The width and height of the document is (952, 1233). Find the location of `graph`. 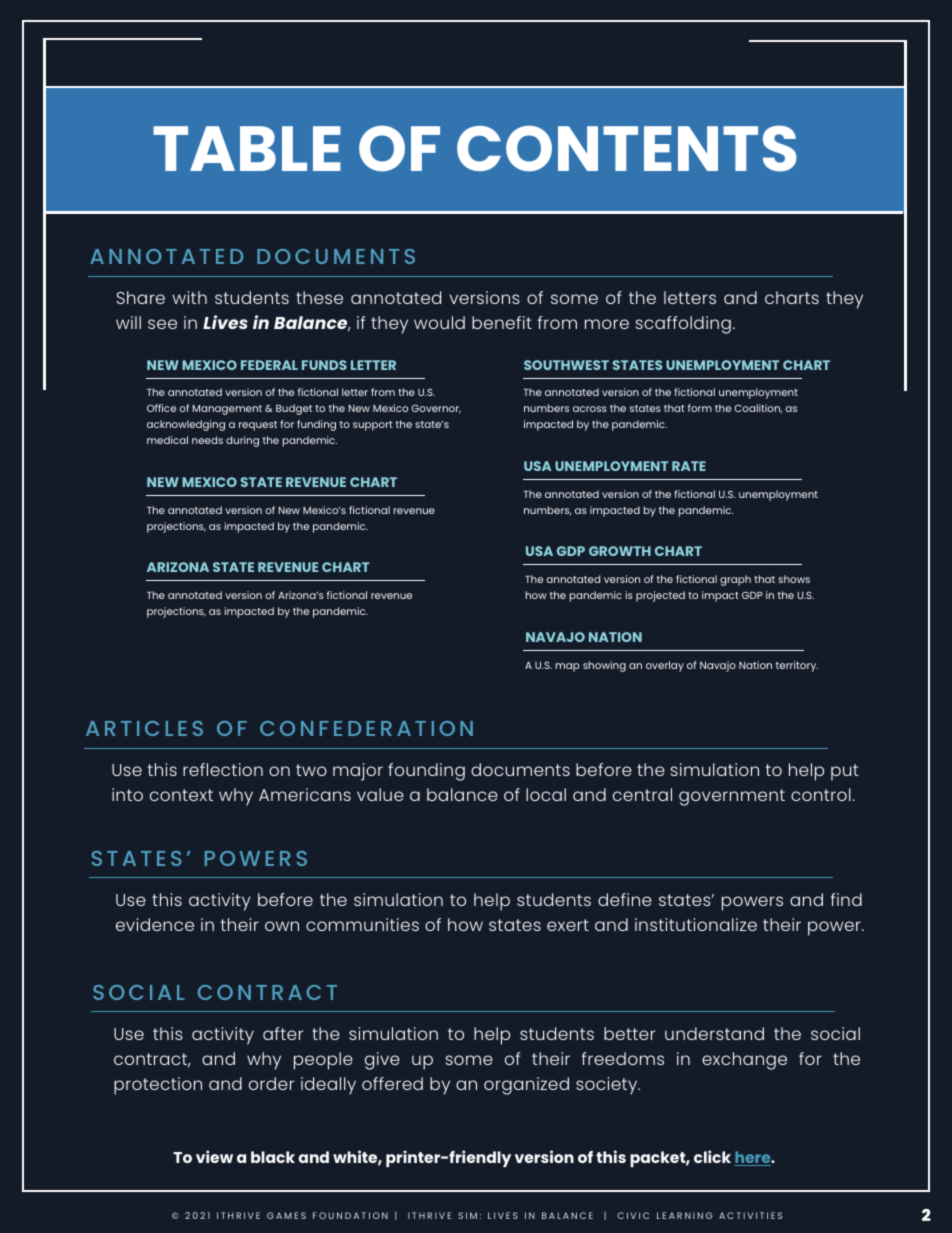

graph is located at coordinates (735, 580).
